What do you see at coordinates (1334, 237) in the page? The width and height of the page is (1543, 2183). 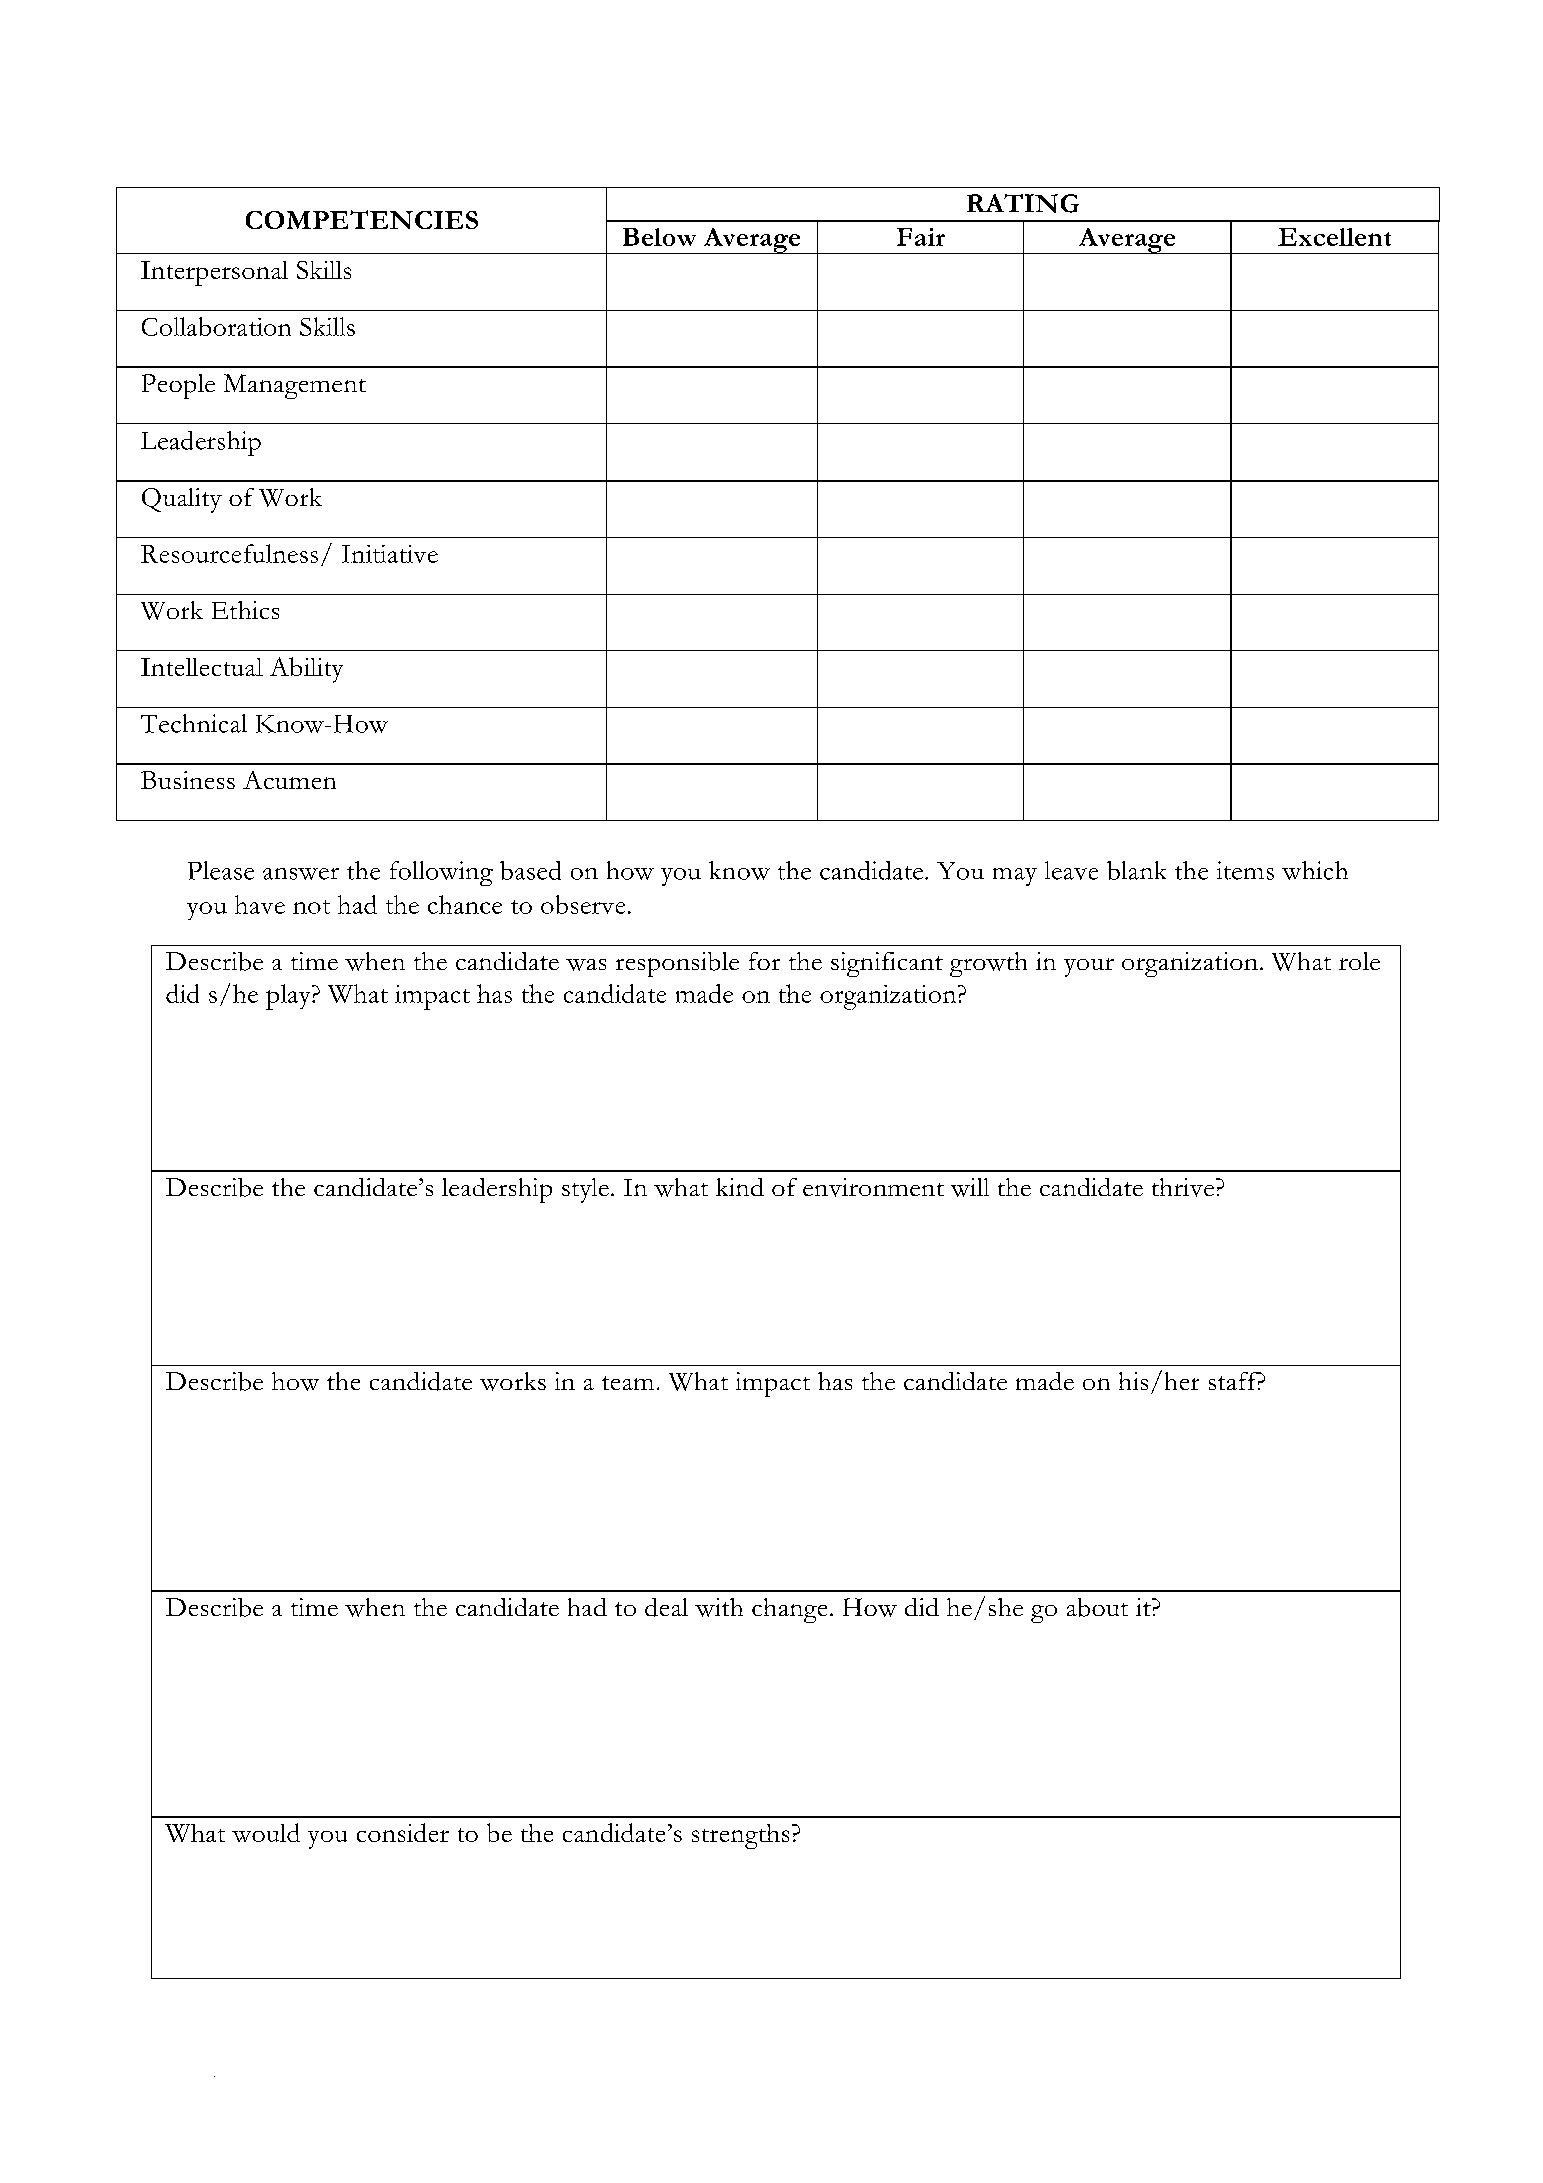 I see `Excellent` at bounding box center [1334, 237].
